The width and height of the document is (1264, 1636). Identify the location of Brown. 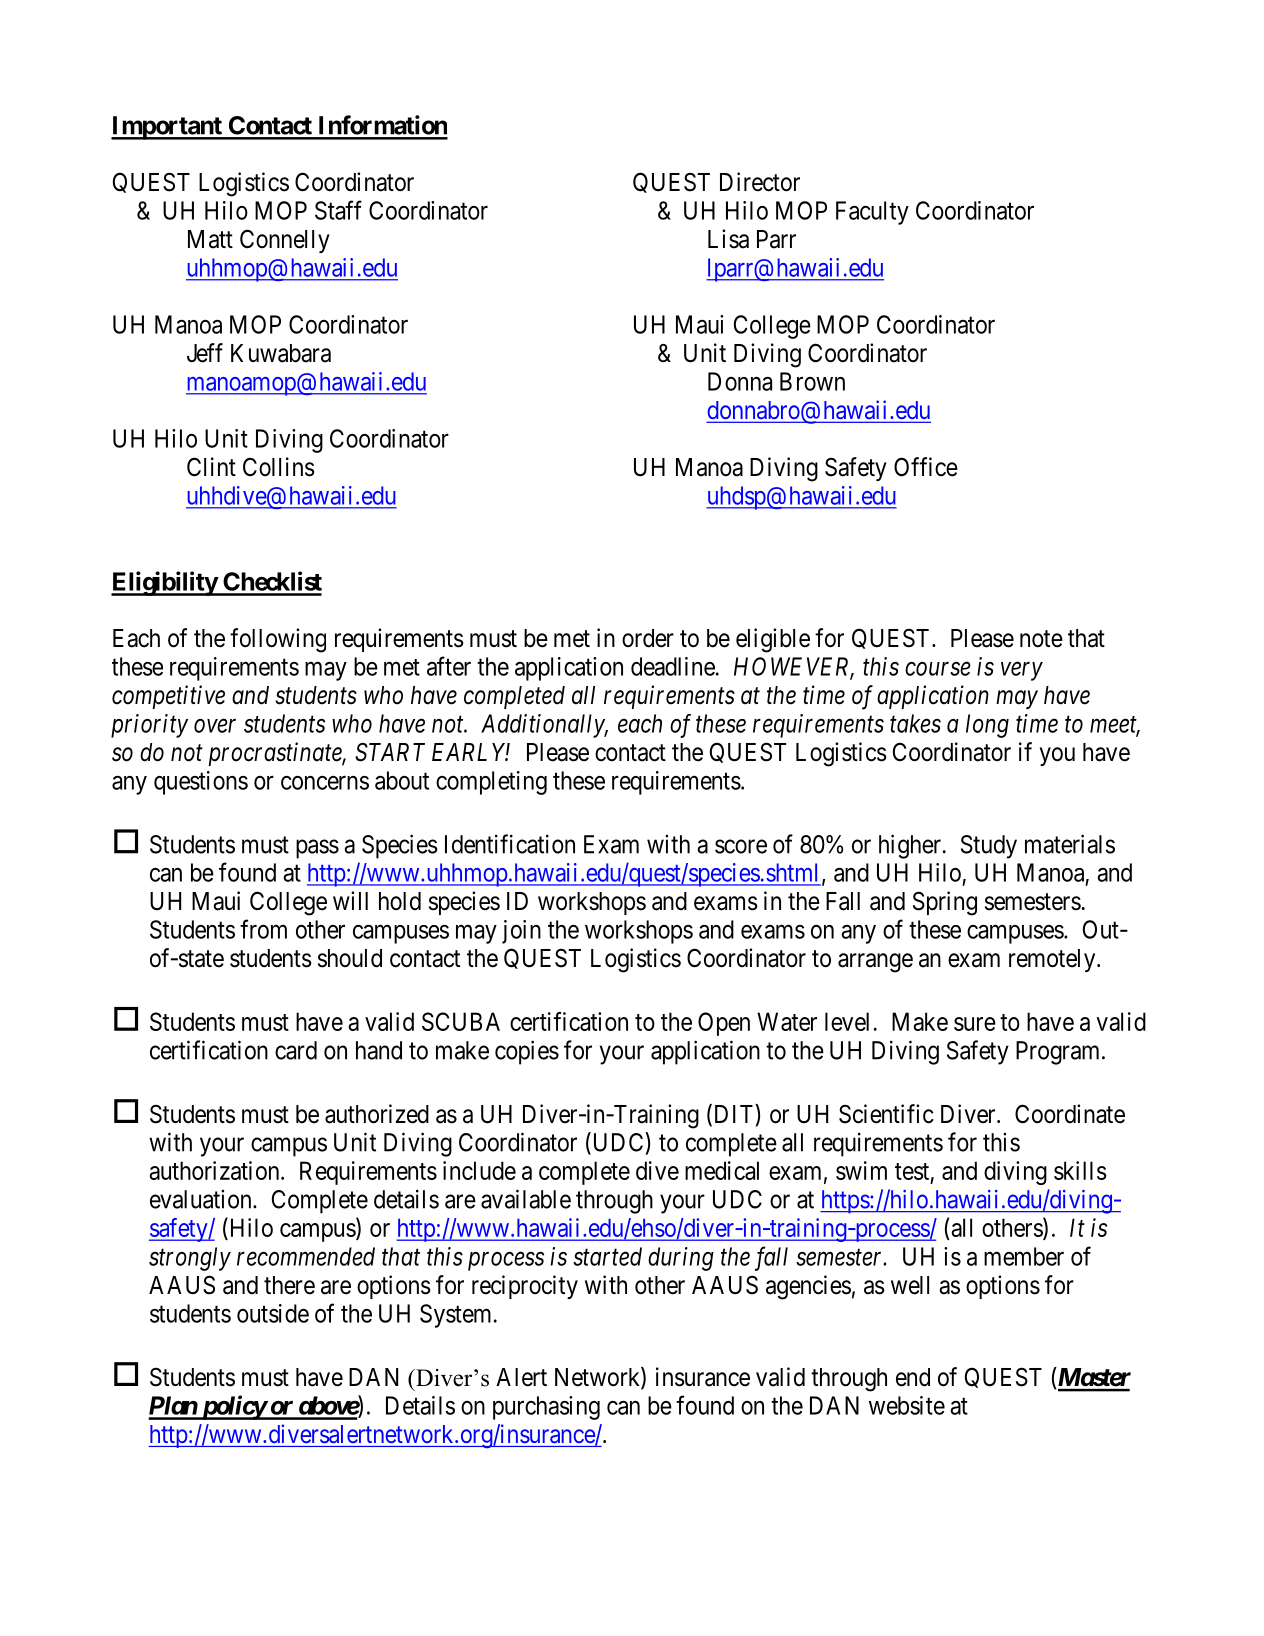
(812, 381).
